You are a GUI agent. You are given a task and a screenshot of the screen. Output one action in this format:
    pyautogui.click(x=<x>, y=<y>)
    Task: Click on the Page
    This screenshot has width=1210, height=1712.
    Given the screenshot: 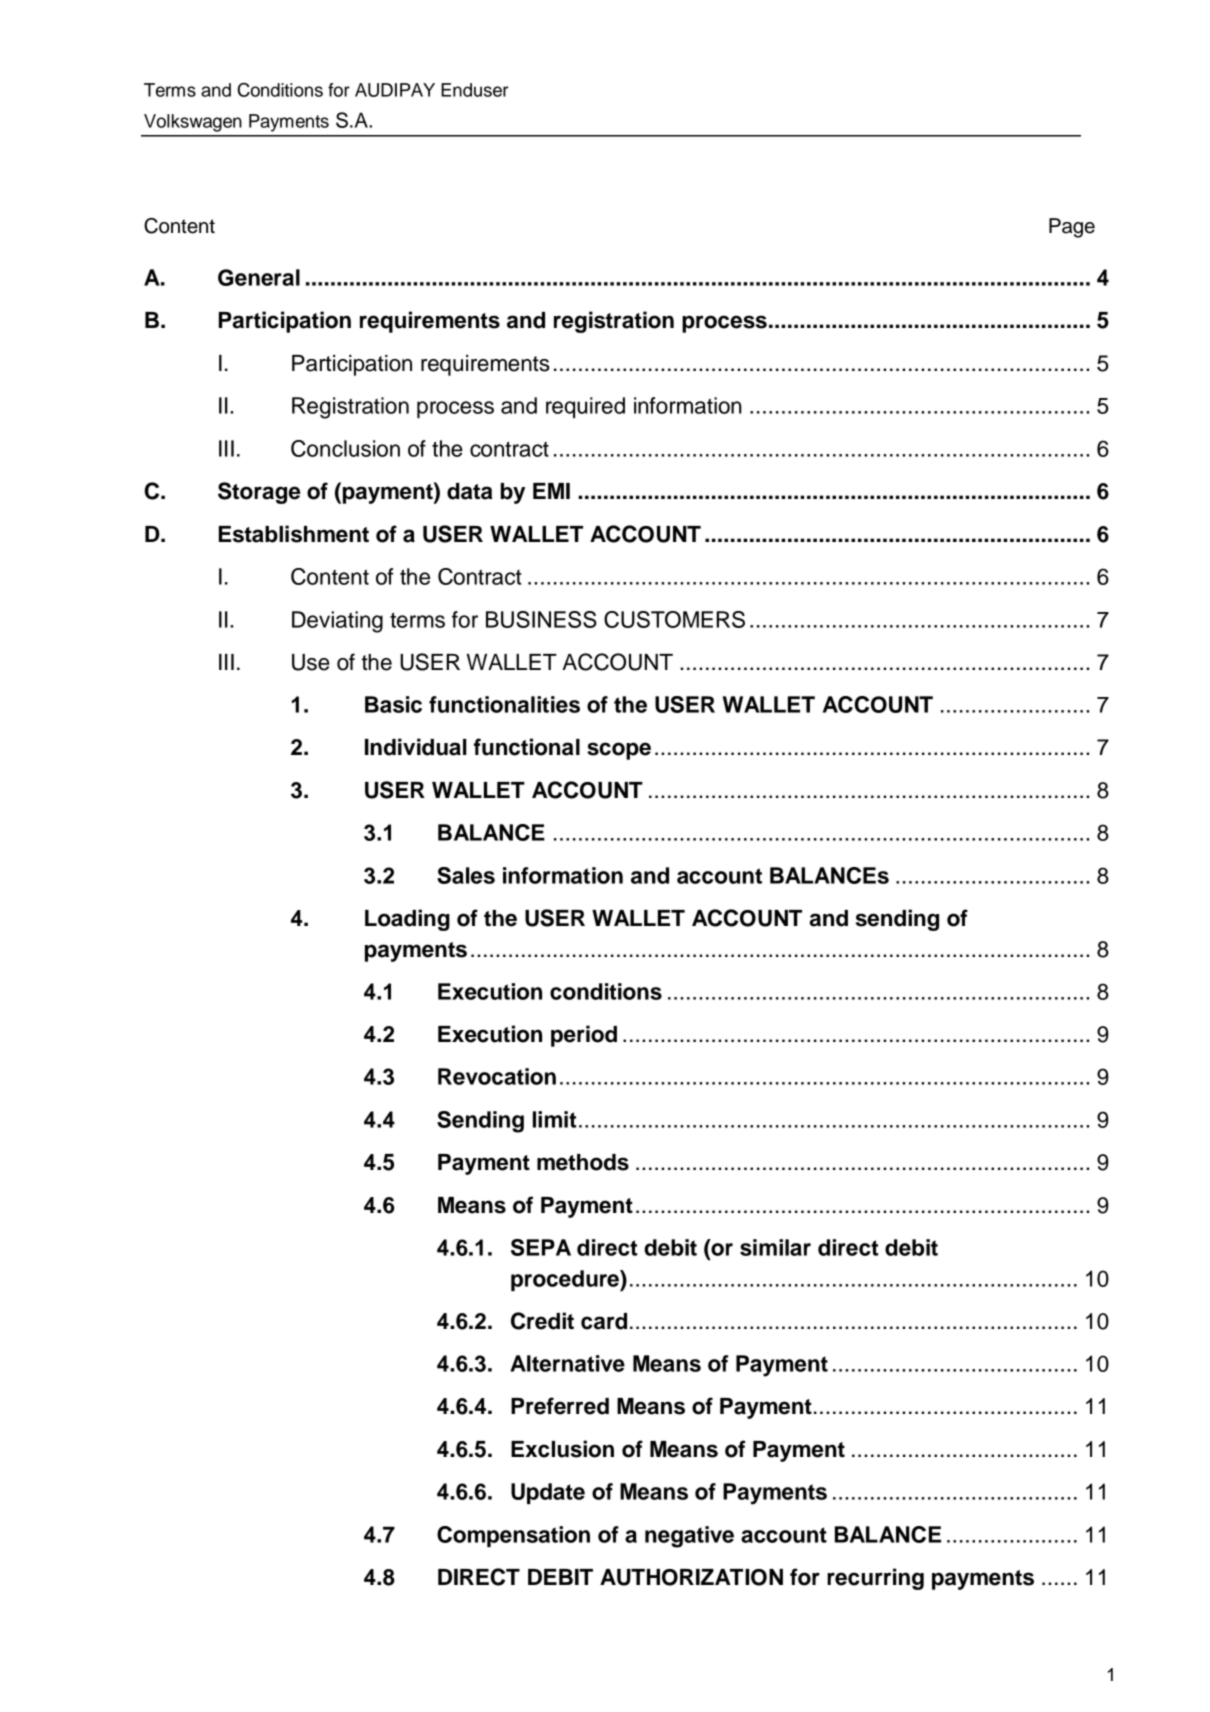 What is the action you would take?
    pyautogui.click(x=1072, y=228)
